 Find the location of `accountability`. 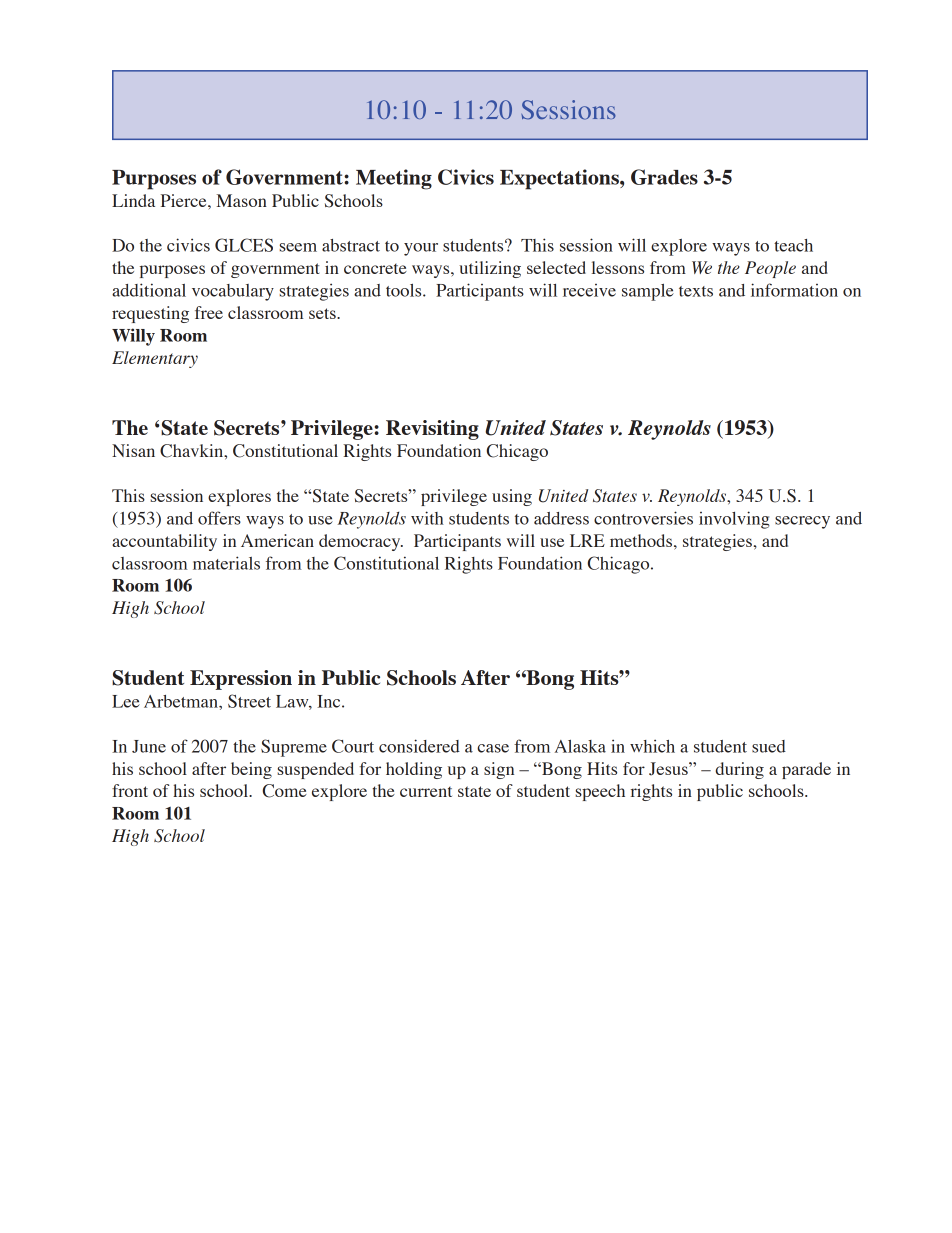

accountability is located at coordinates (164, 542).
